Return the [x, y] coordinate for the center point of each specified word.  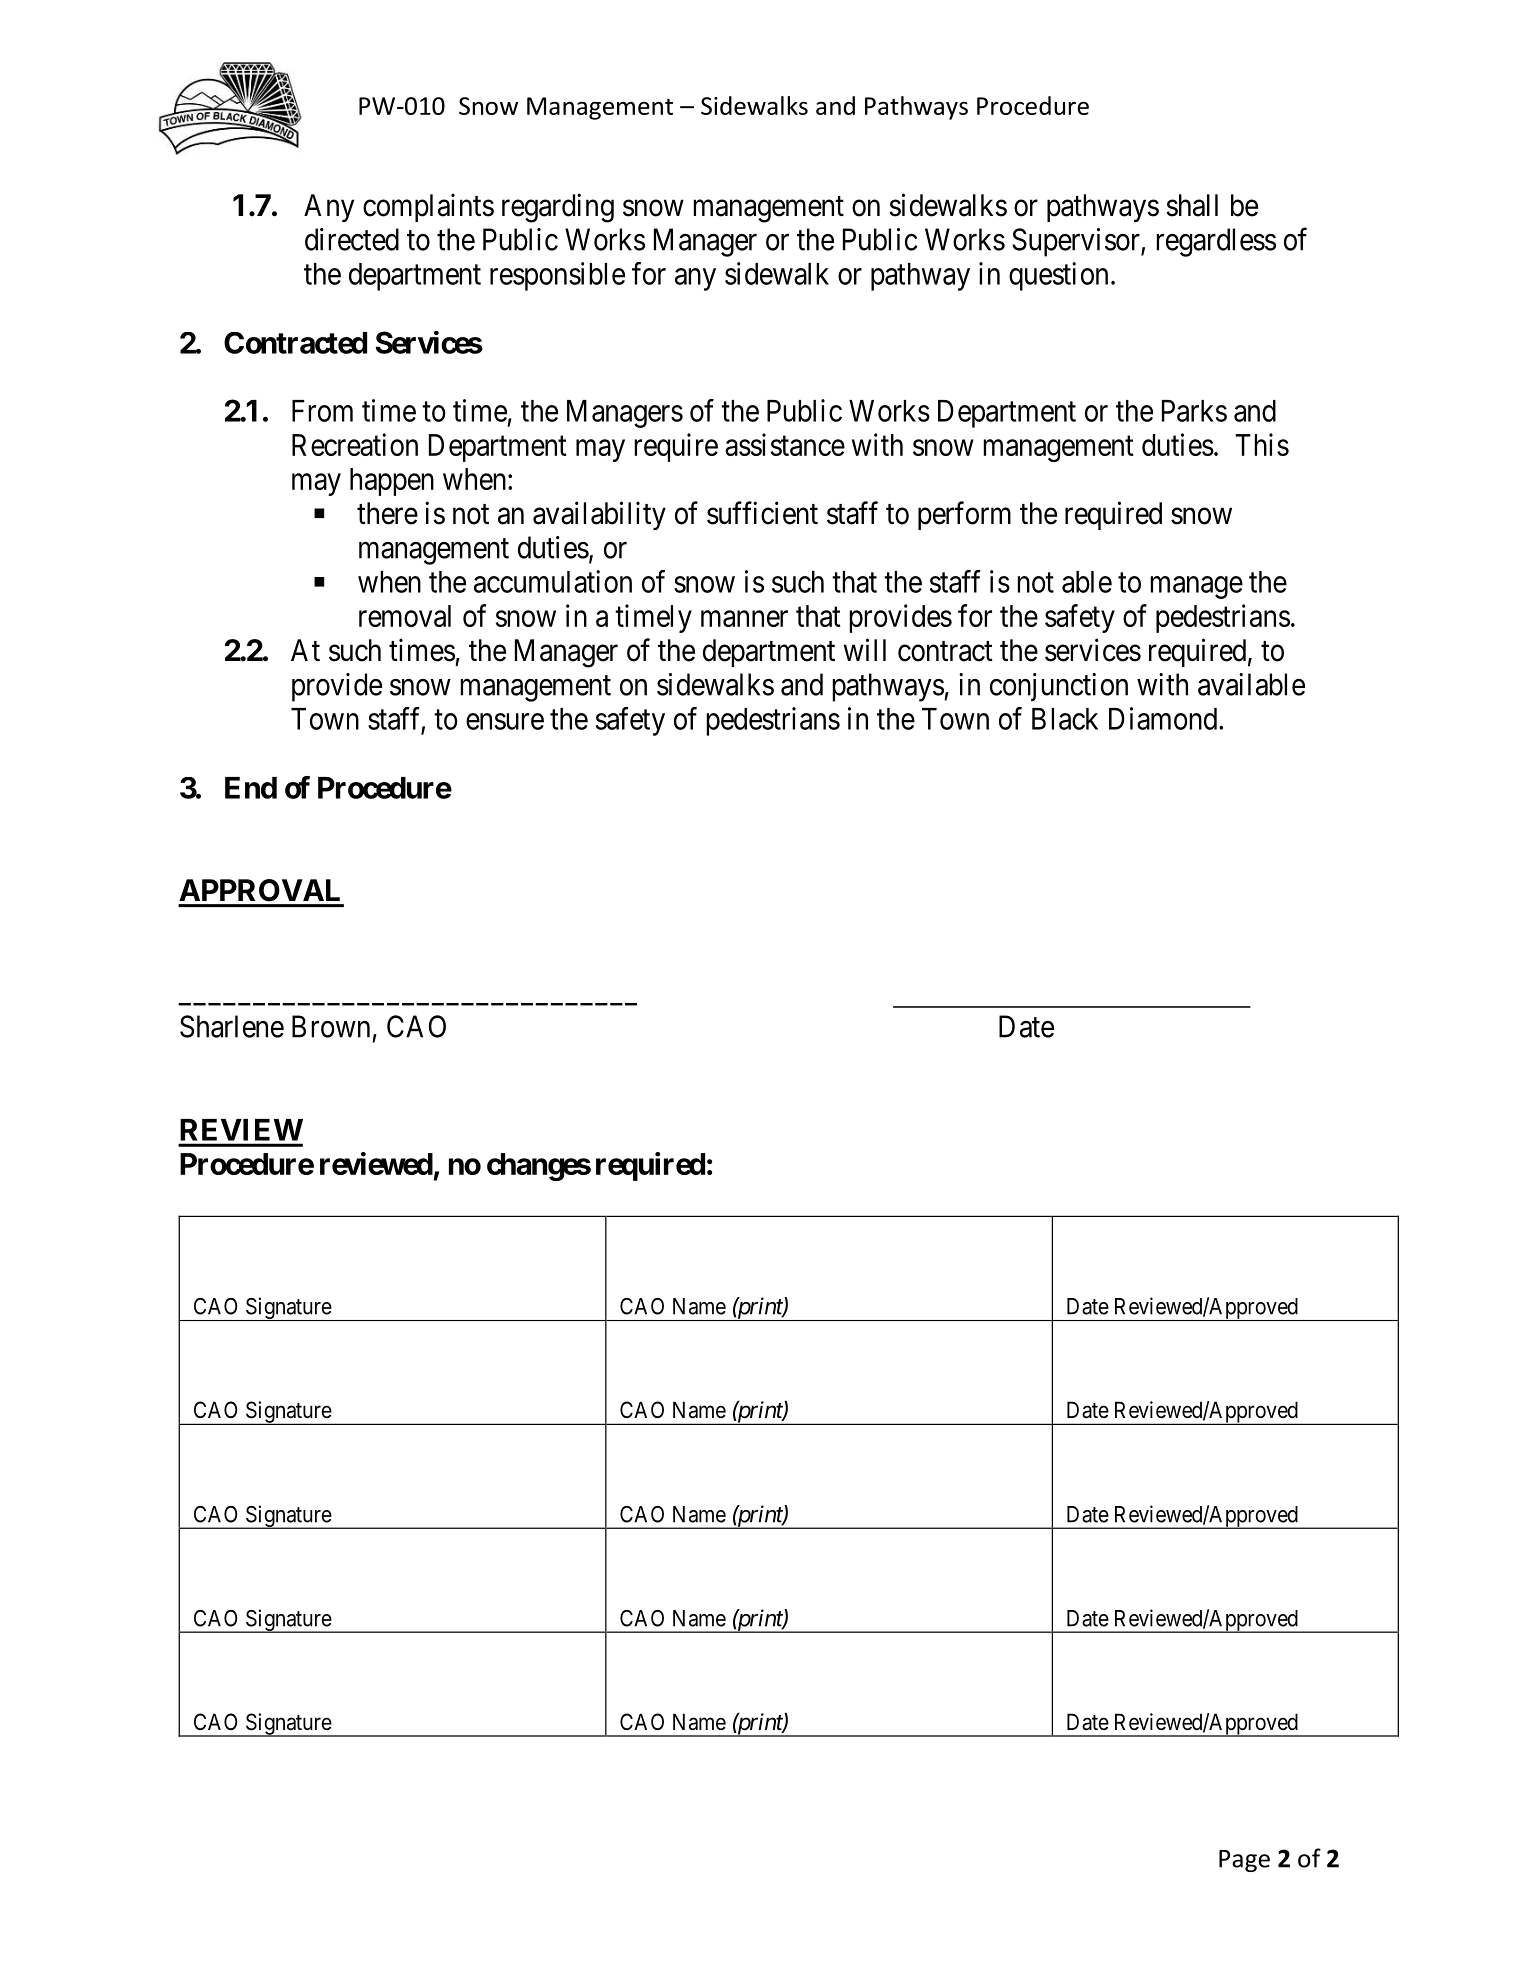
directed [352, 239]
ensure [505, 721]
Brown [331, 1026]
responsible [557, 276]
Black [1065, 719]
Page [1244, 1861]
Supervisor [1077, 242]
